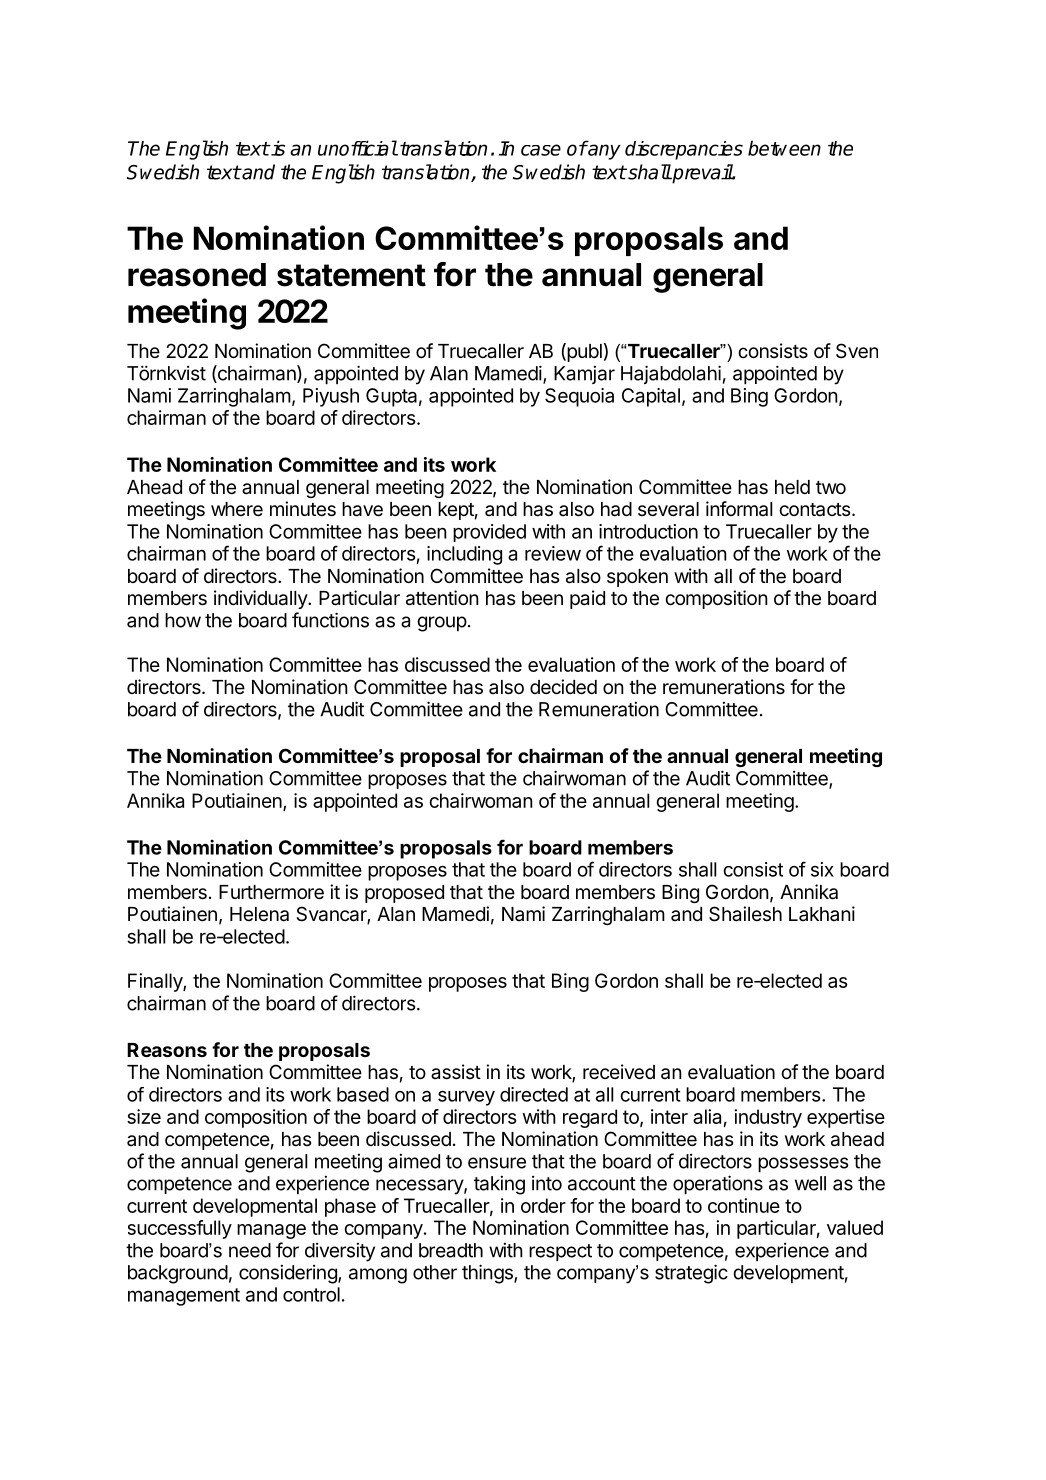 The height and width of the image is (1480, 1046). Describe the element at coordinates (541, 150) in the image. I see `case` at that location.
